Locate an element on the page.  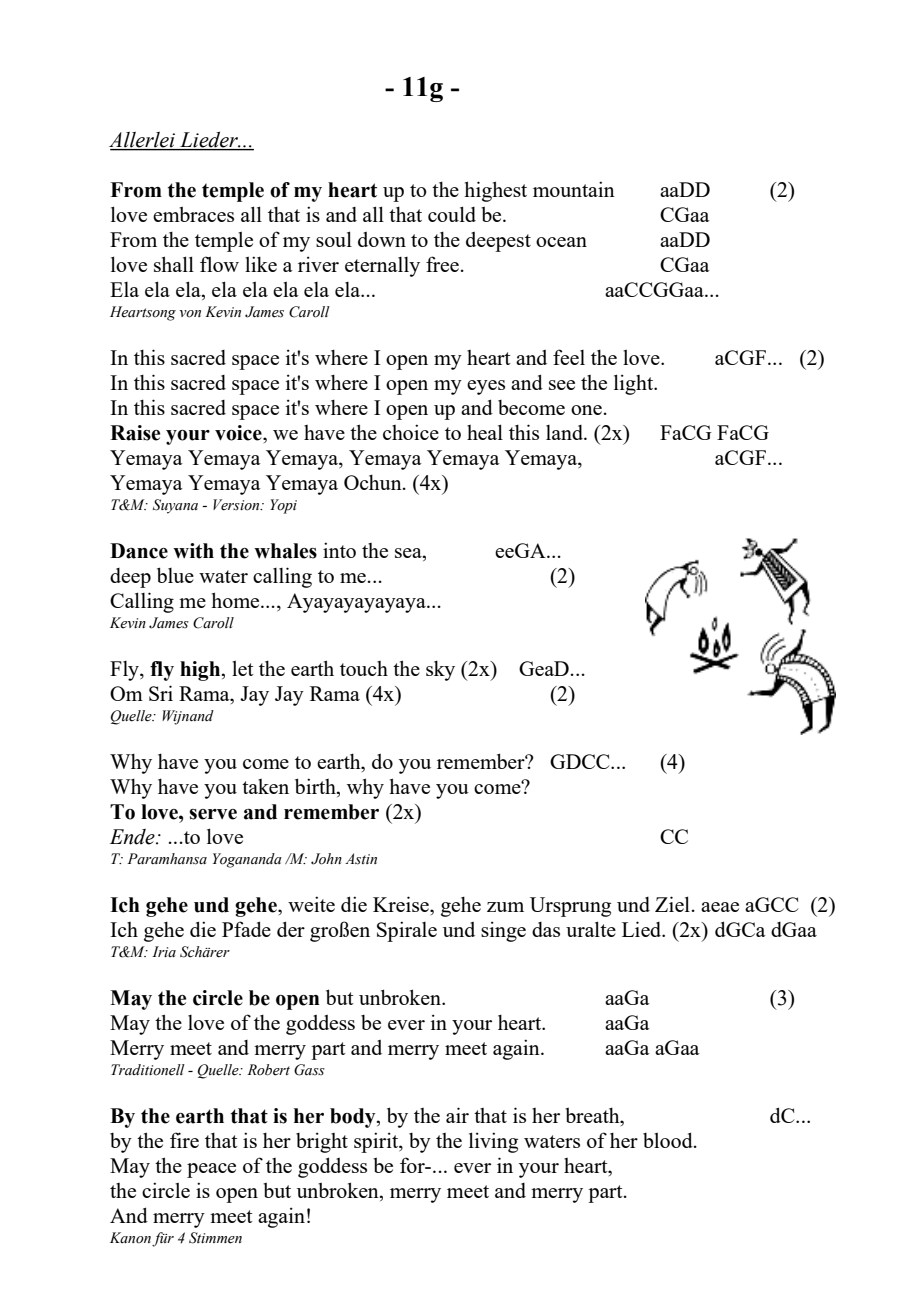
choice is located at coordinates (411, 432).
